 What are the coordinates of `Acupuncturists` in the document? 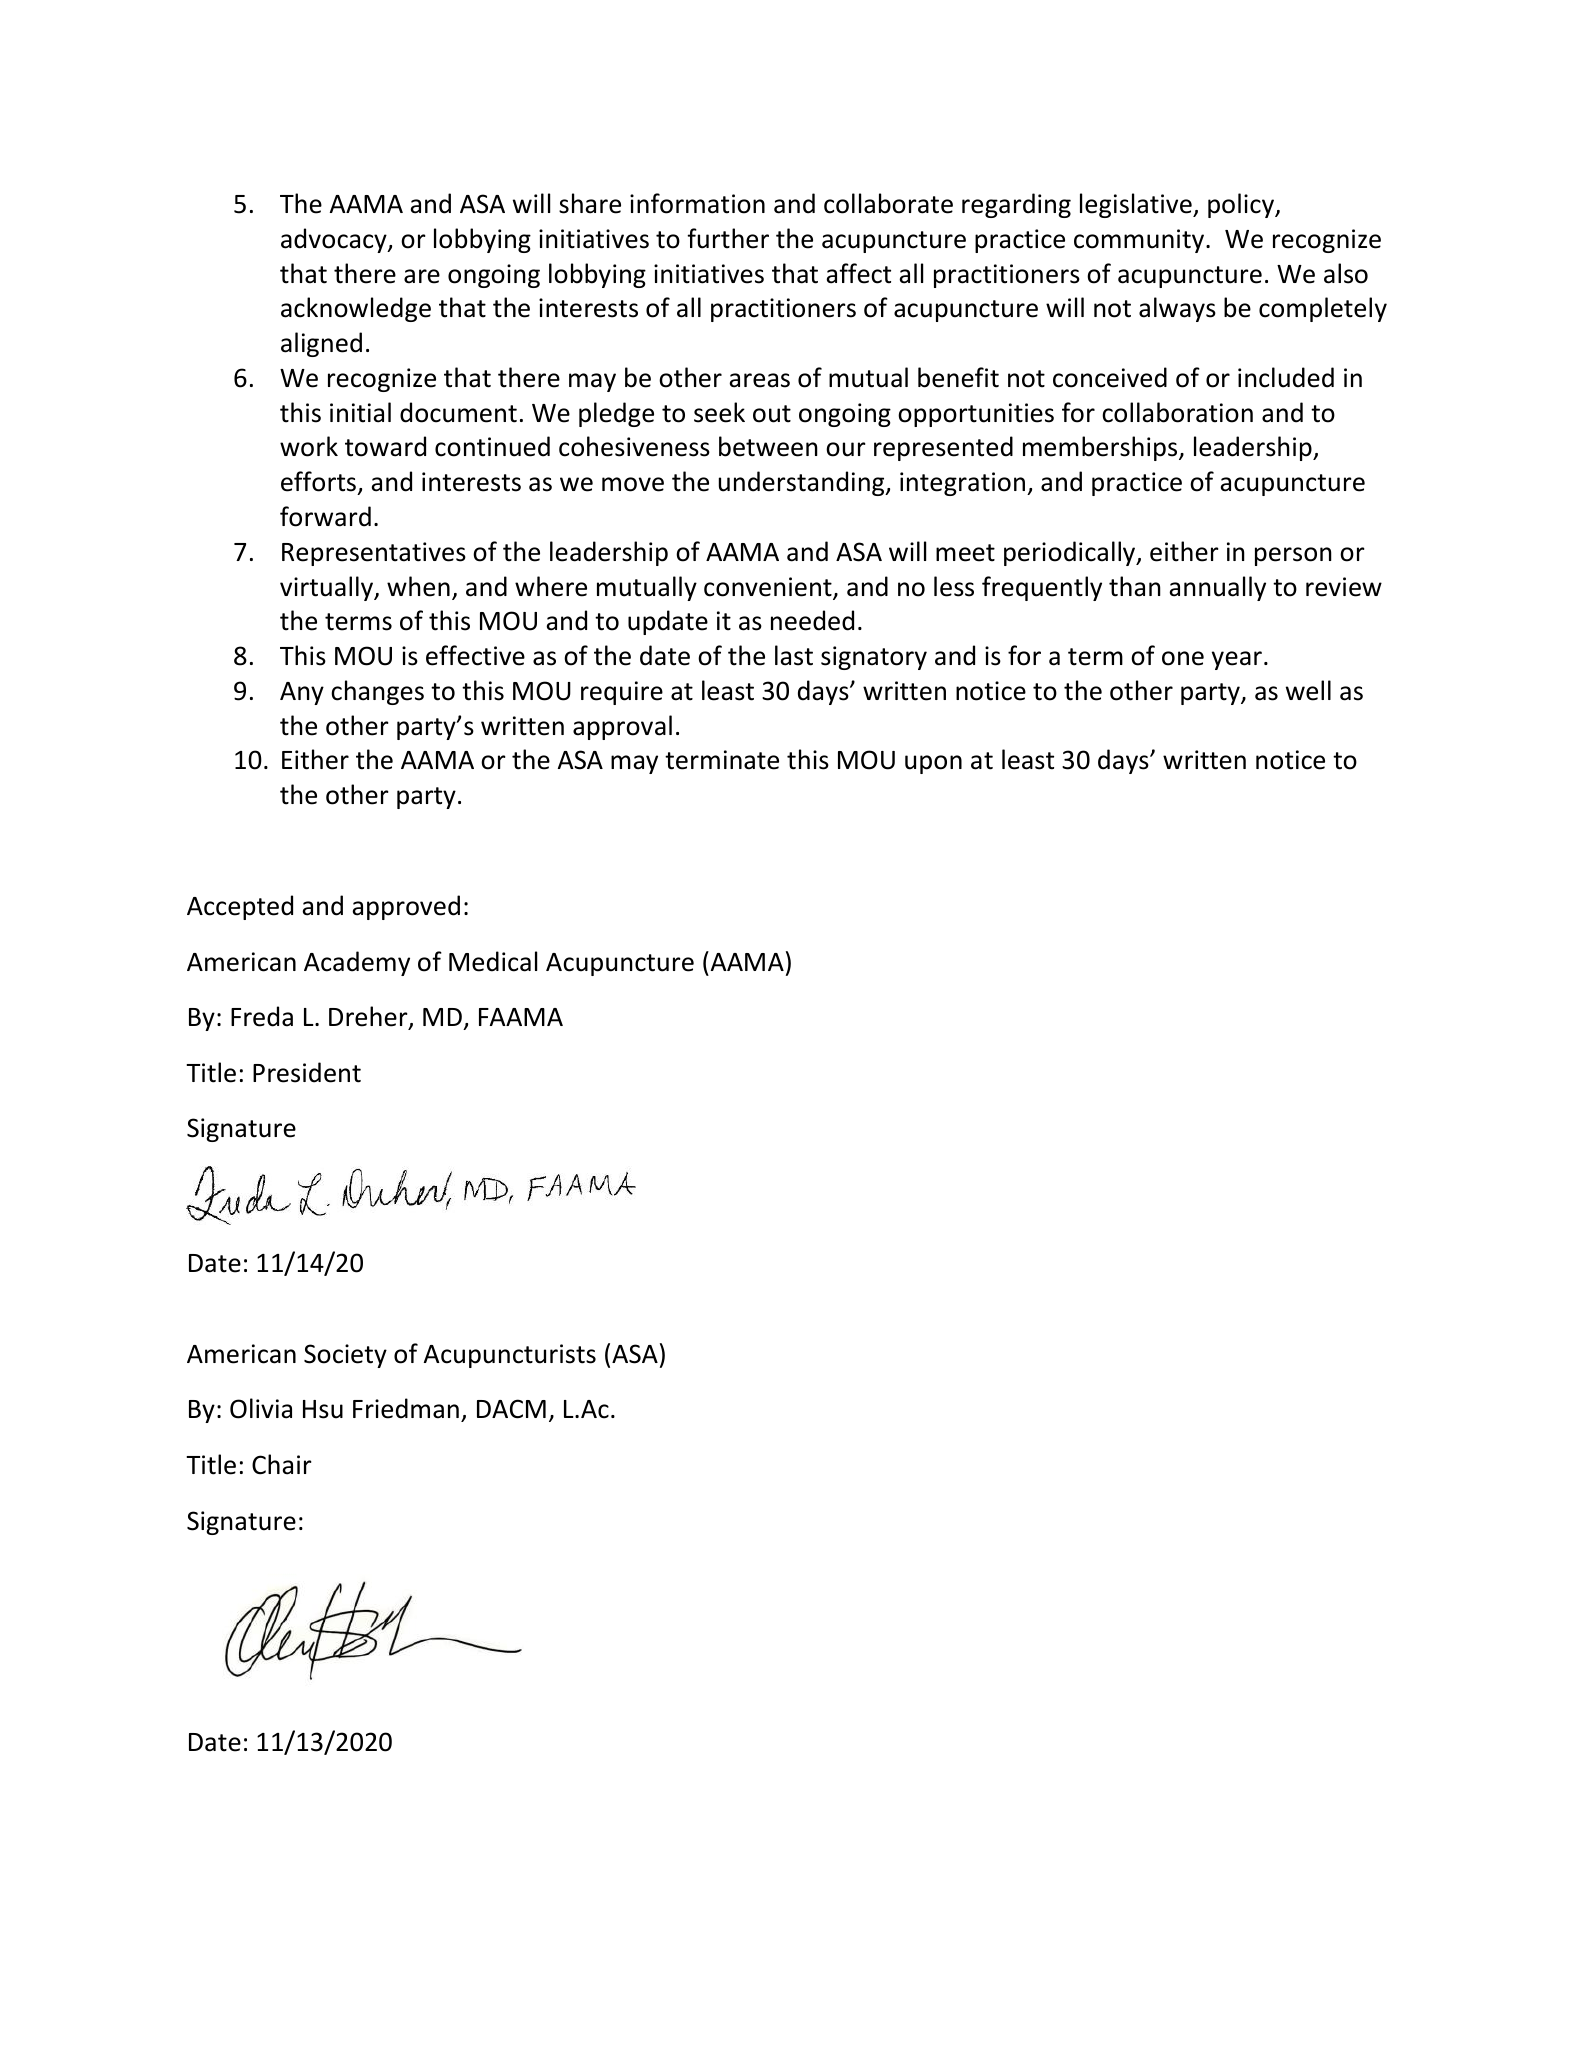 It's located at (510, 1356).
